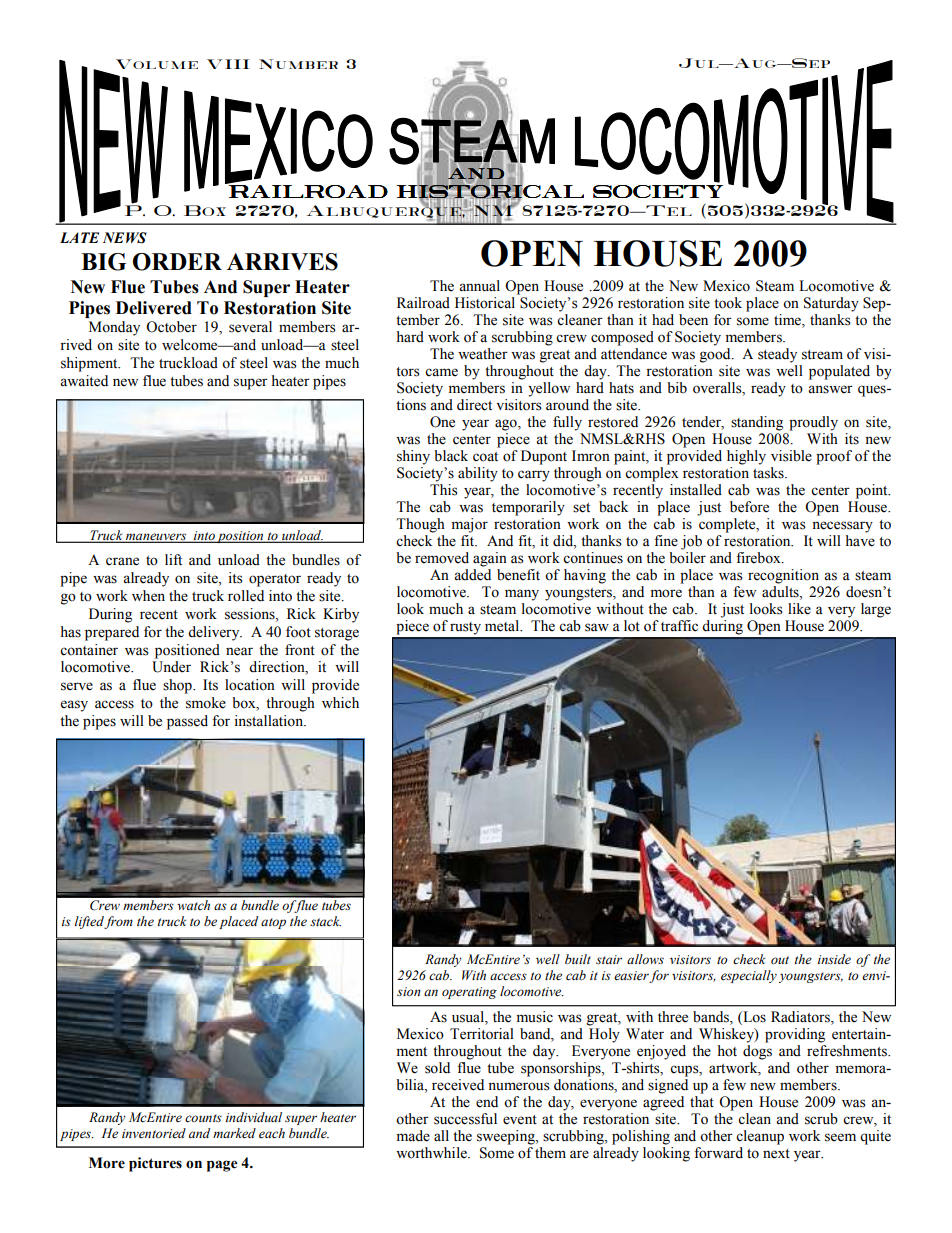 This screenshot has height=1233, width=952. I want to click on took, so click(728, 303).
